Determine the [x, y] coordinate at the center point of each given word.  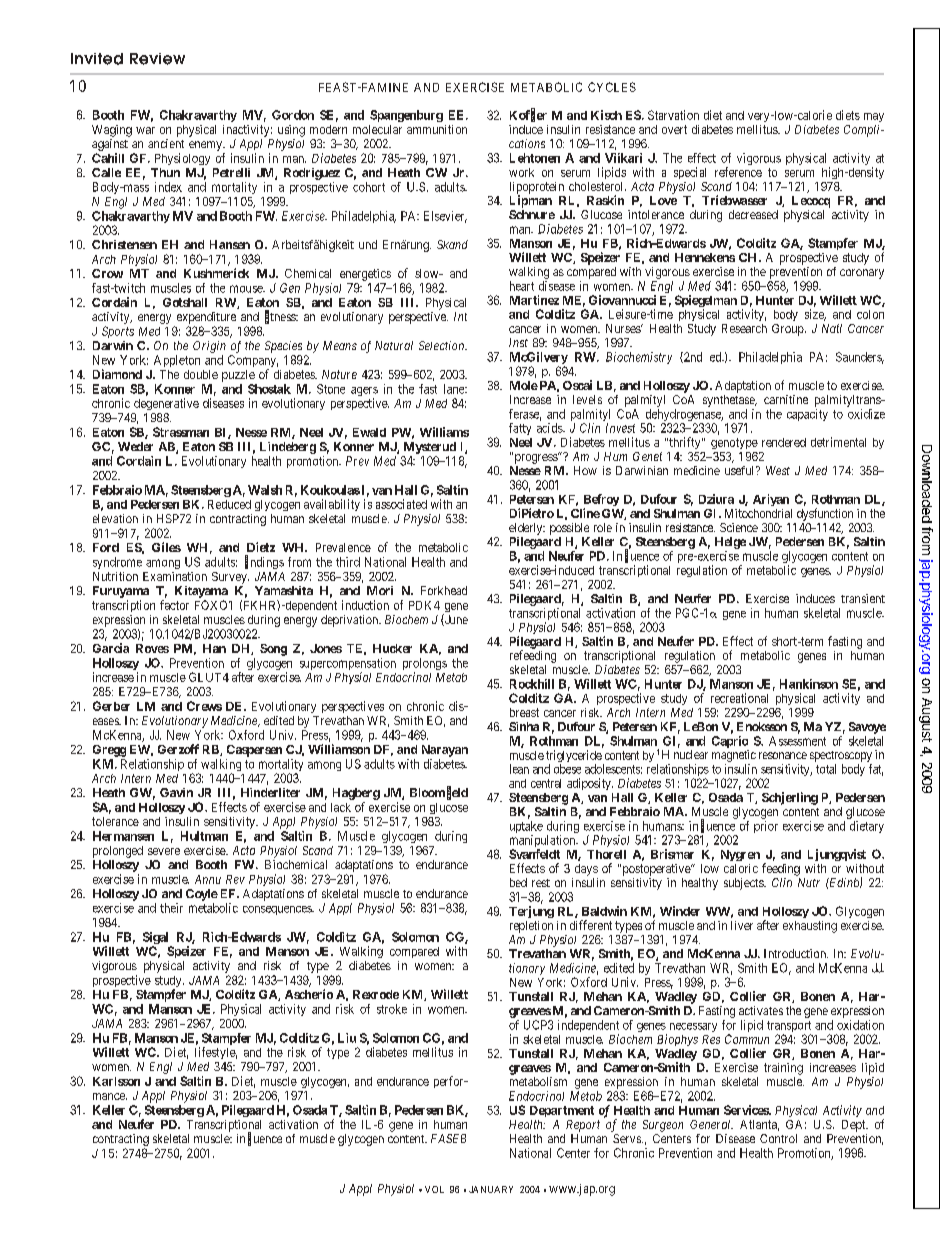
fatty [520, 429]
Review [157, 59]
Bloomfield [439, 793]
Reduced [229, 504]
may [874, 117]
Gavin [176, 792]
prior [766, 827]
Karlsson [116, 1081]
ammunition [437, 129]
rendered [784, 442]
